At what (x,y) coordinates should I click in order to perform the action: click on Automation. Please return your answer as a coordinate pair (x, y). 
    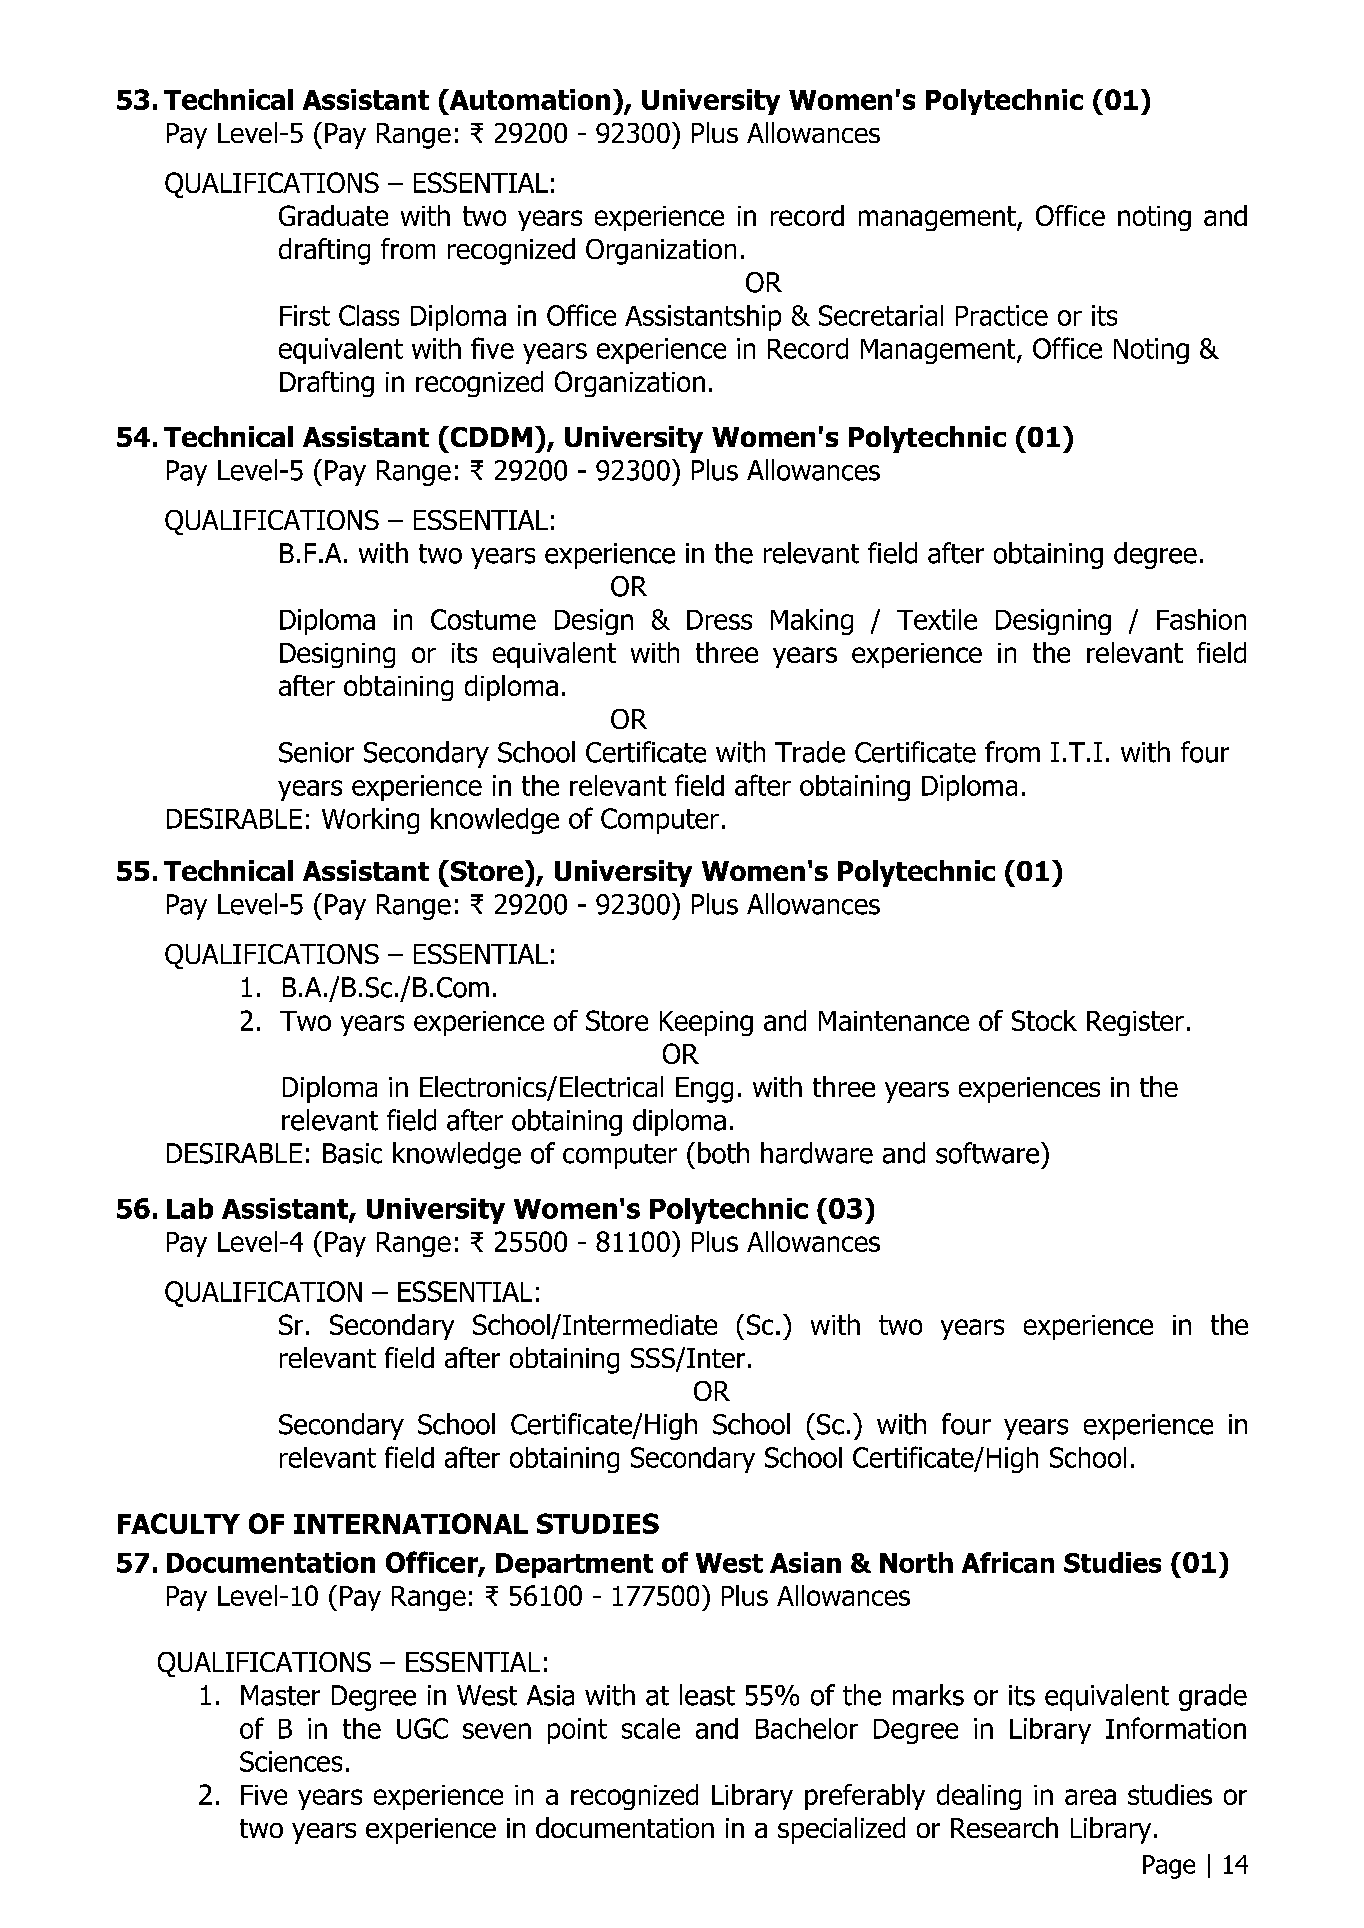
    Looking at the image, I should click on (528, 99).
